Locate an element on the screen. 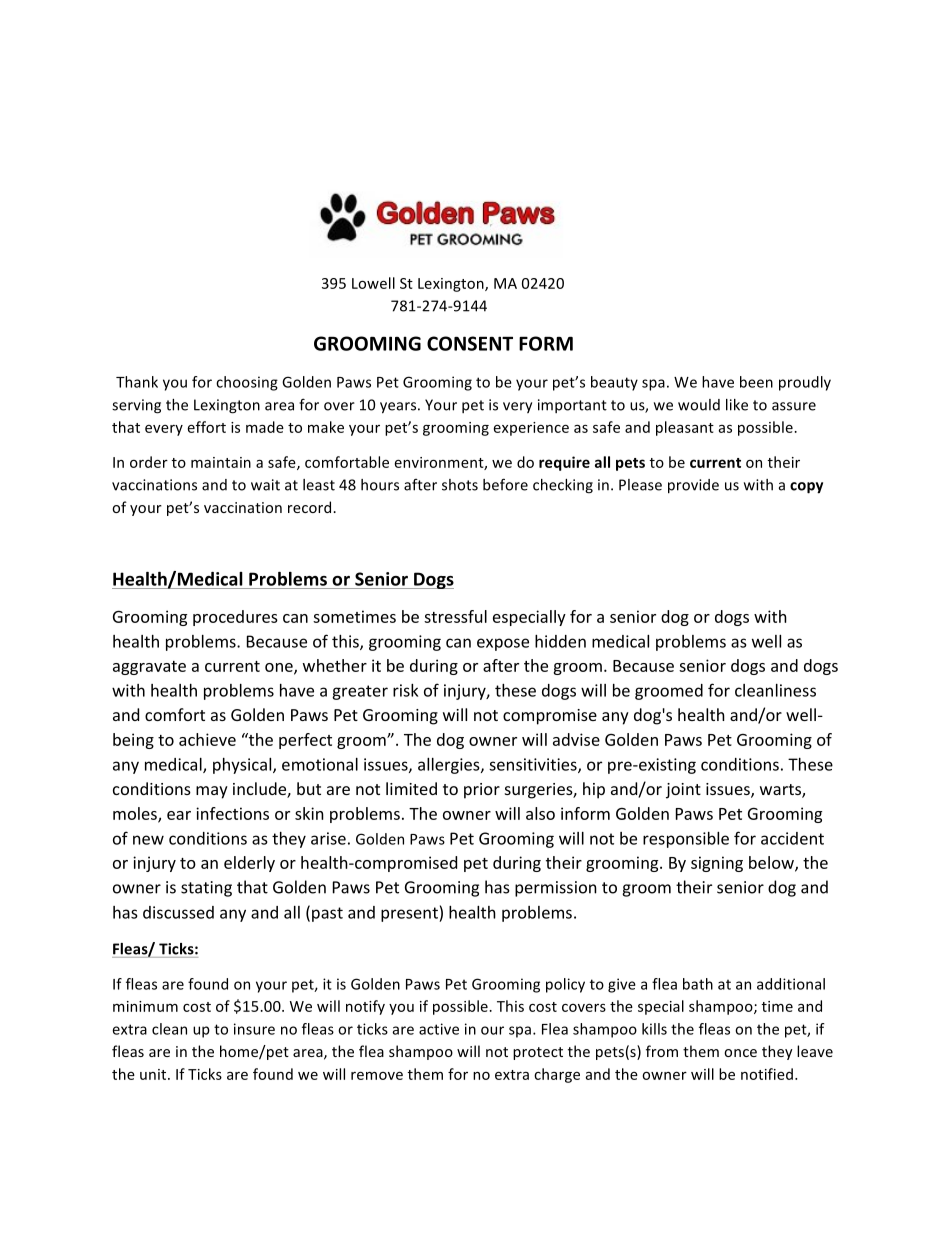 This screenshot has width=952, height=1233. expose is located at coordinates (503, 644).
